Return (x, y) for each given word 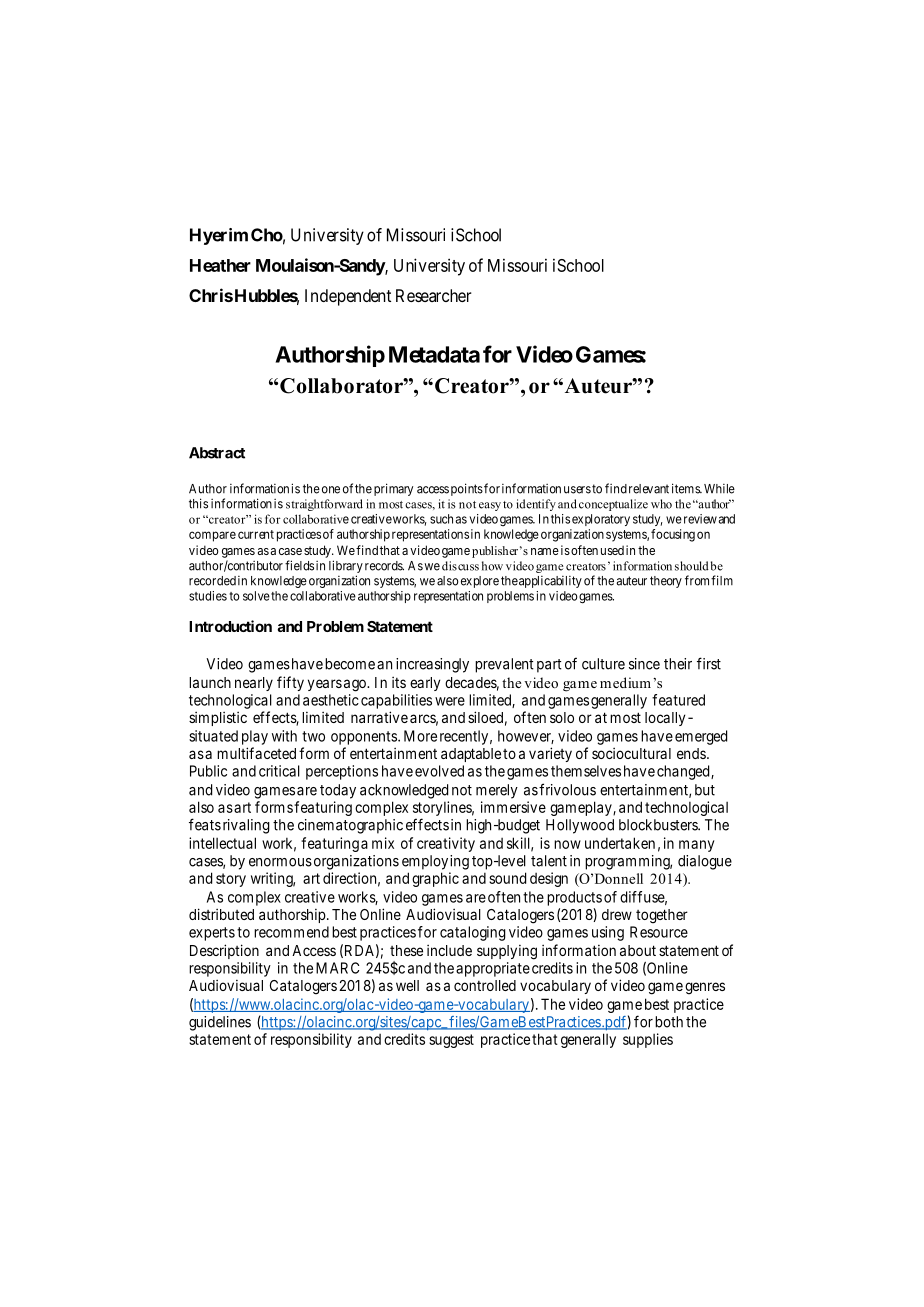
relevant (649, 489)
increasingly (432, 665)
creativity (446, 844)
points (467, 489)
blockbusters (659, 825)
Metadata (434, 354)
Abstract (217, 453)
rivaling (246, 826)
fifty (290, 683)
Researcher (434, 295)
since (644, 664)
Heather (220, 265)
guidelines (220, 1023)
